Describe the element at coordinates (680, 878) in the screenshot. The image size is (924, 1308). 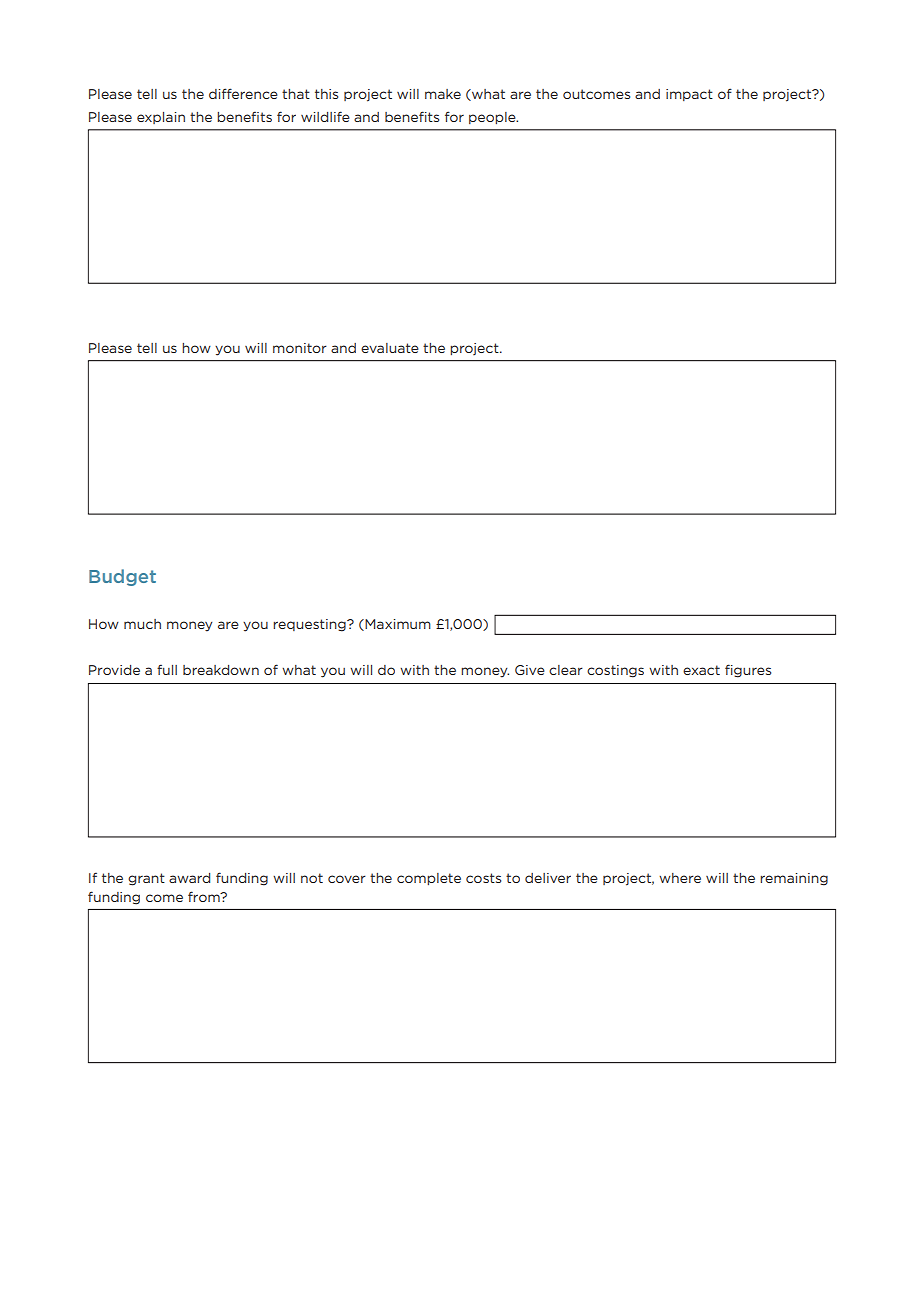
I see `where` at that location.
